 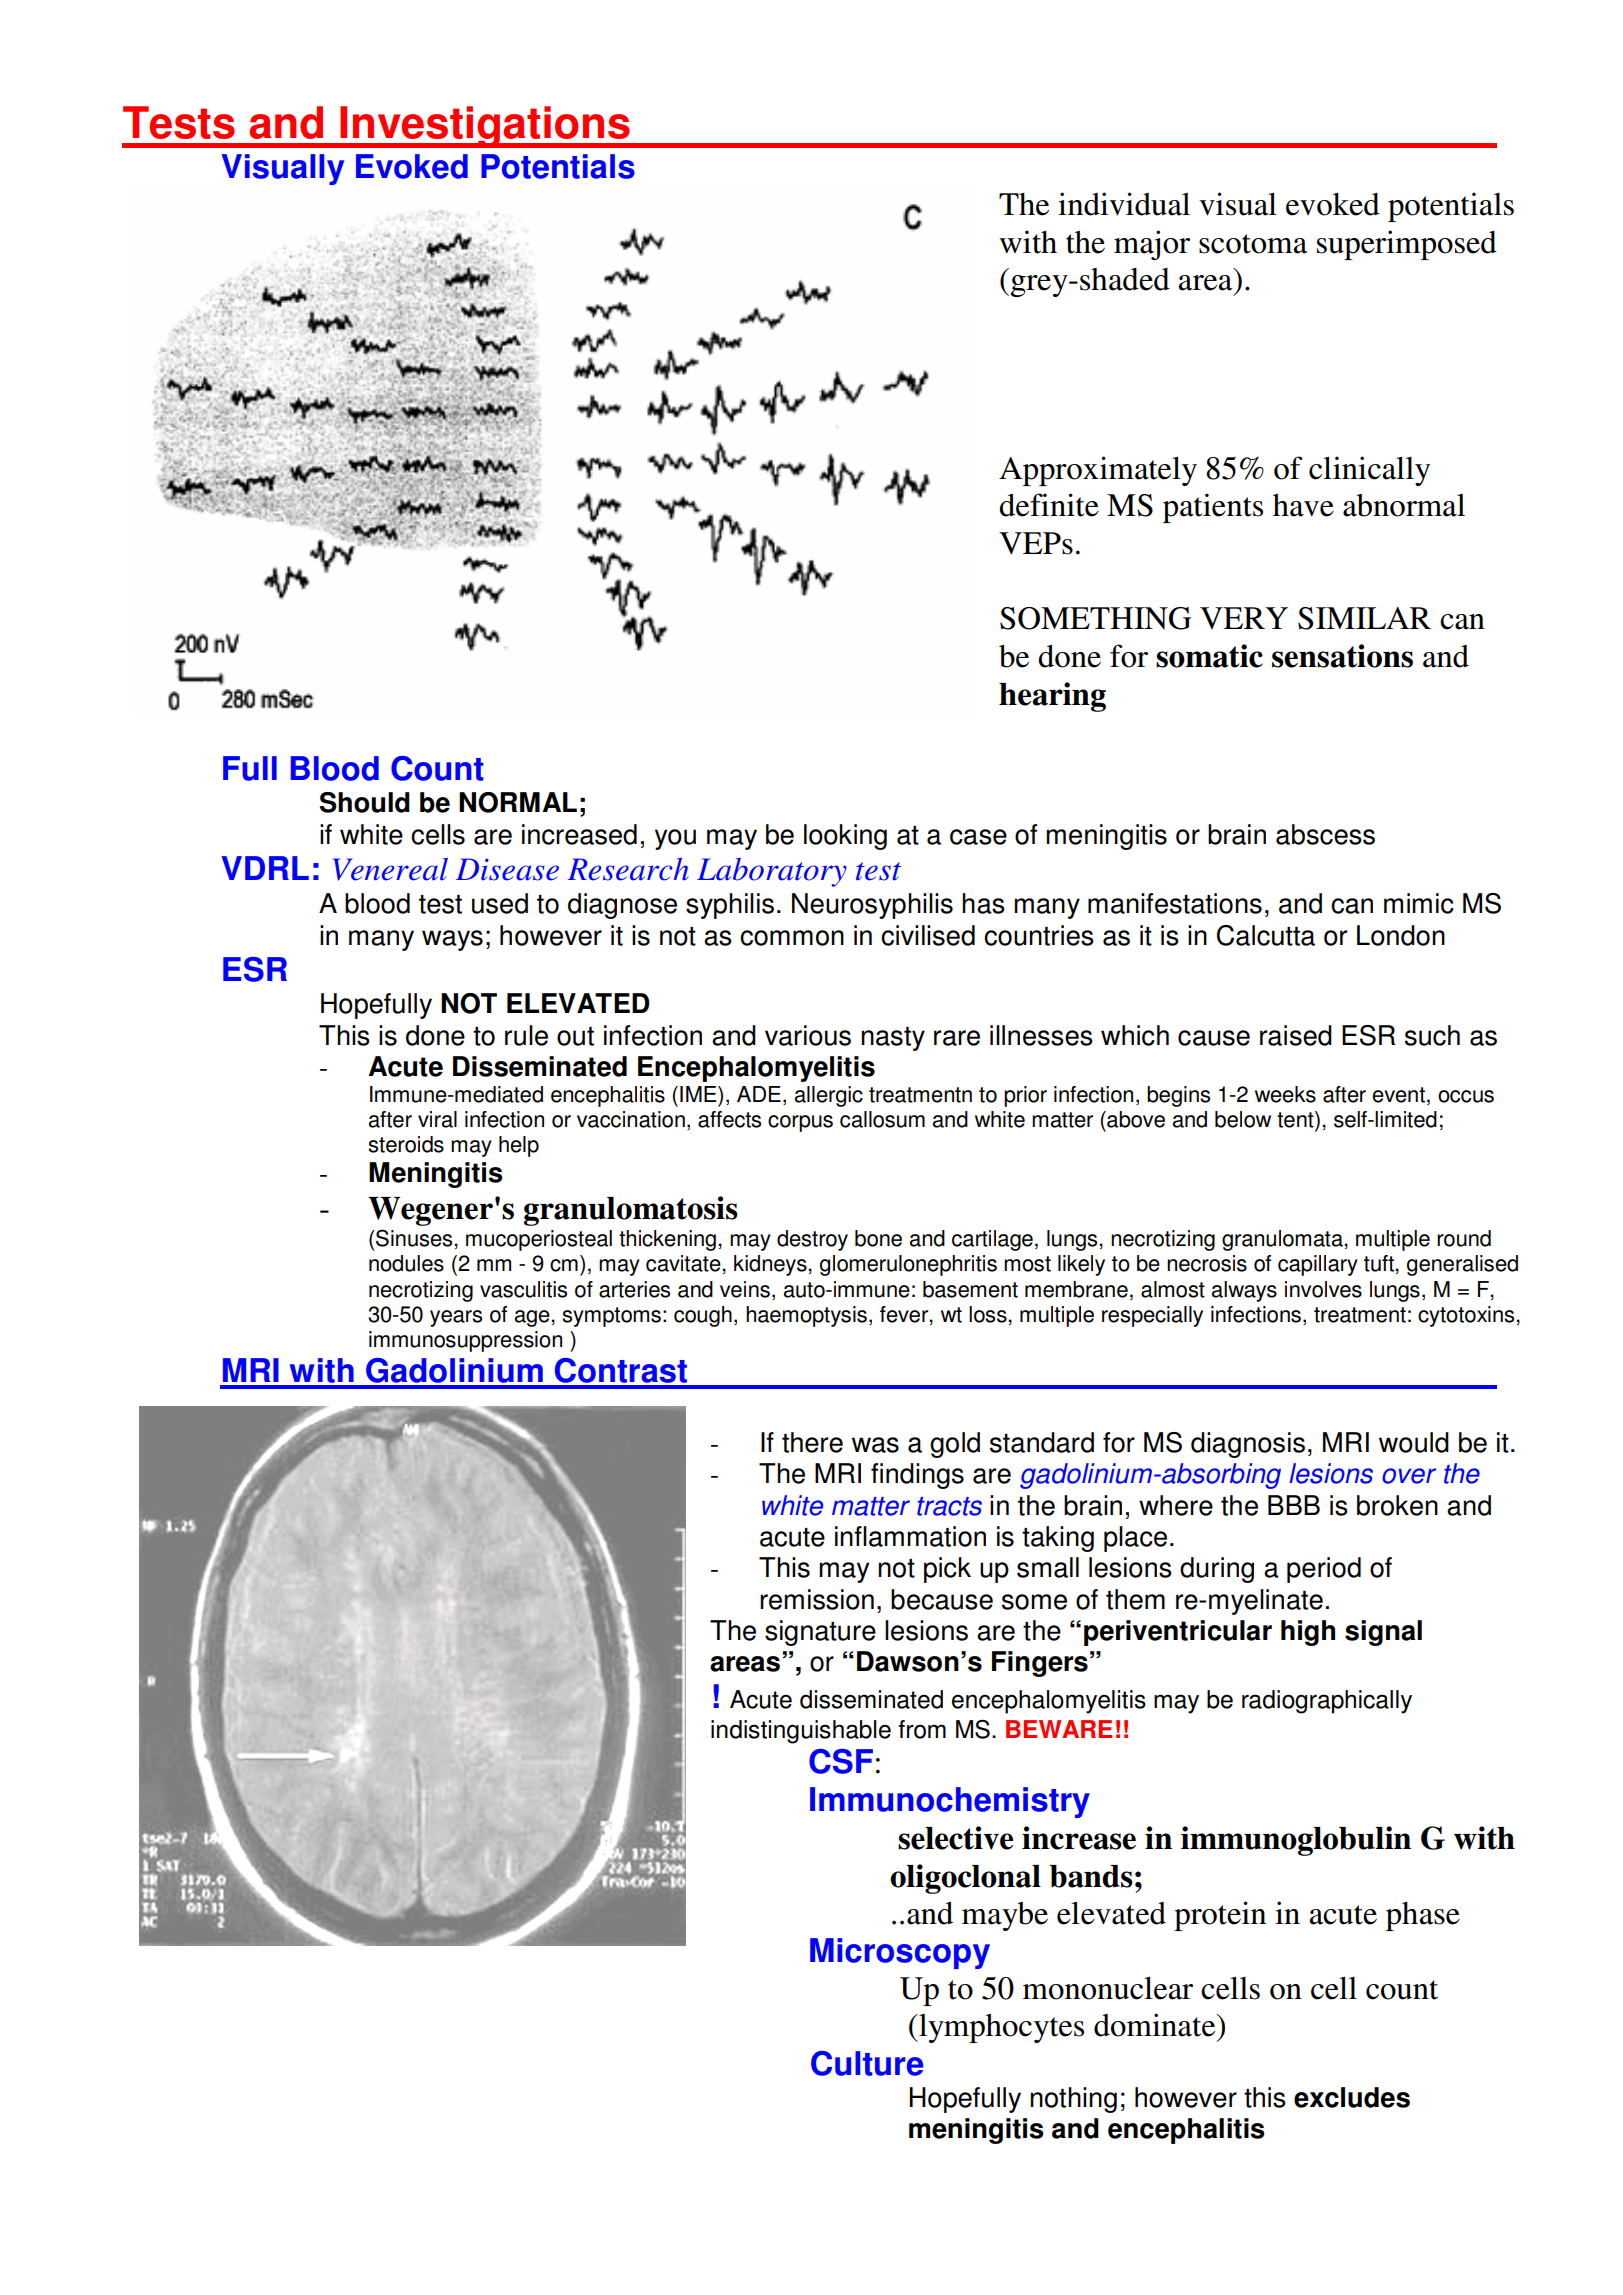 I want to click on abscess, so click(x=1325, y=834).
